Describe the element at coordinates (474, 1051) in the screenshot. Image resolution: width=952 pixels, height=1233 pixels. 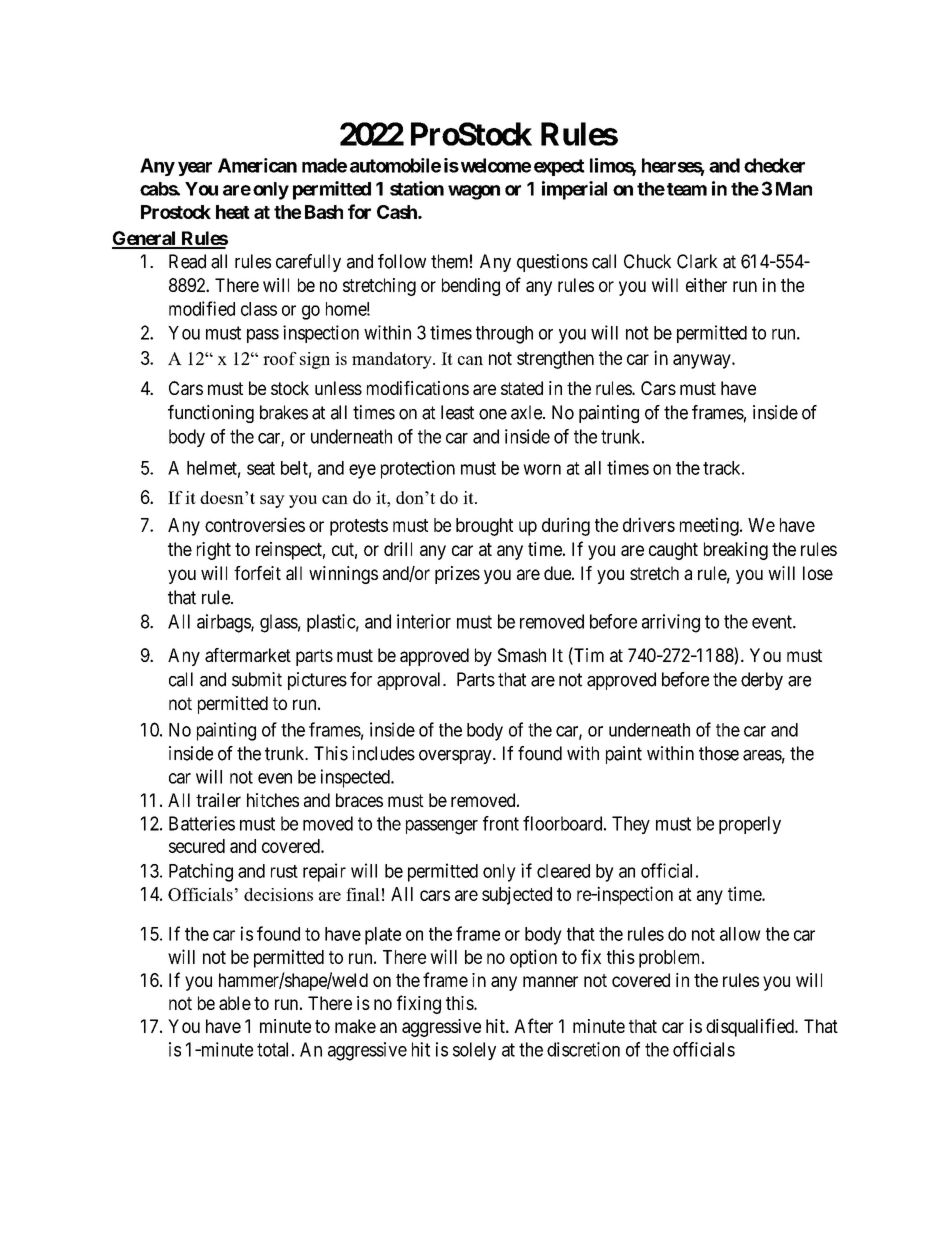
I see `solely` at that location.
